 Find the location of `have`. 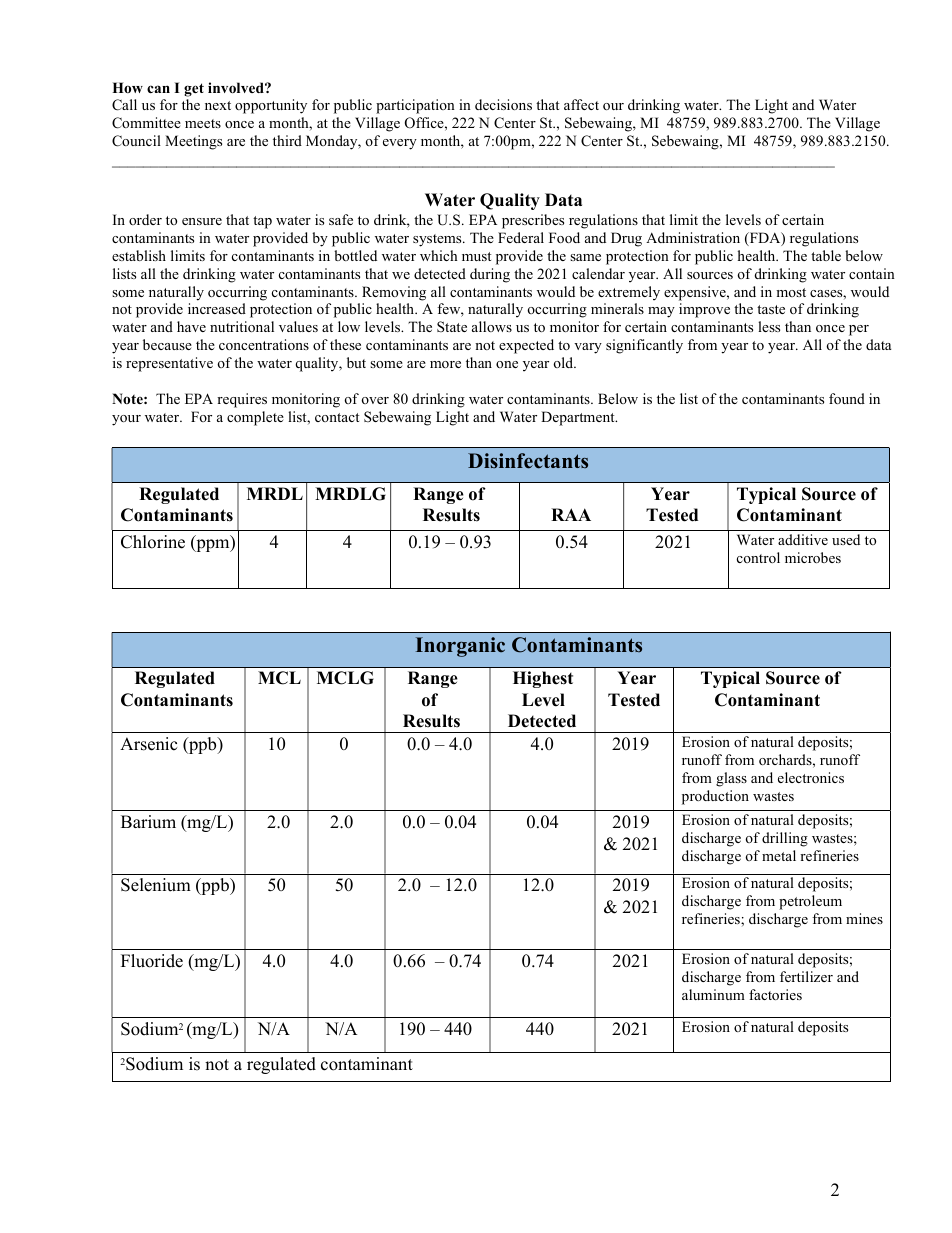

have is located at coordinates (191, 326).
